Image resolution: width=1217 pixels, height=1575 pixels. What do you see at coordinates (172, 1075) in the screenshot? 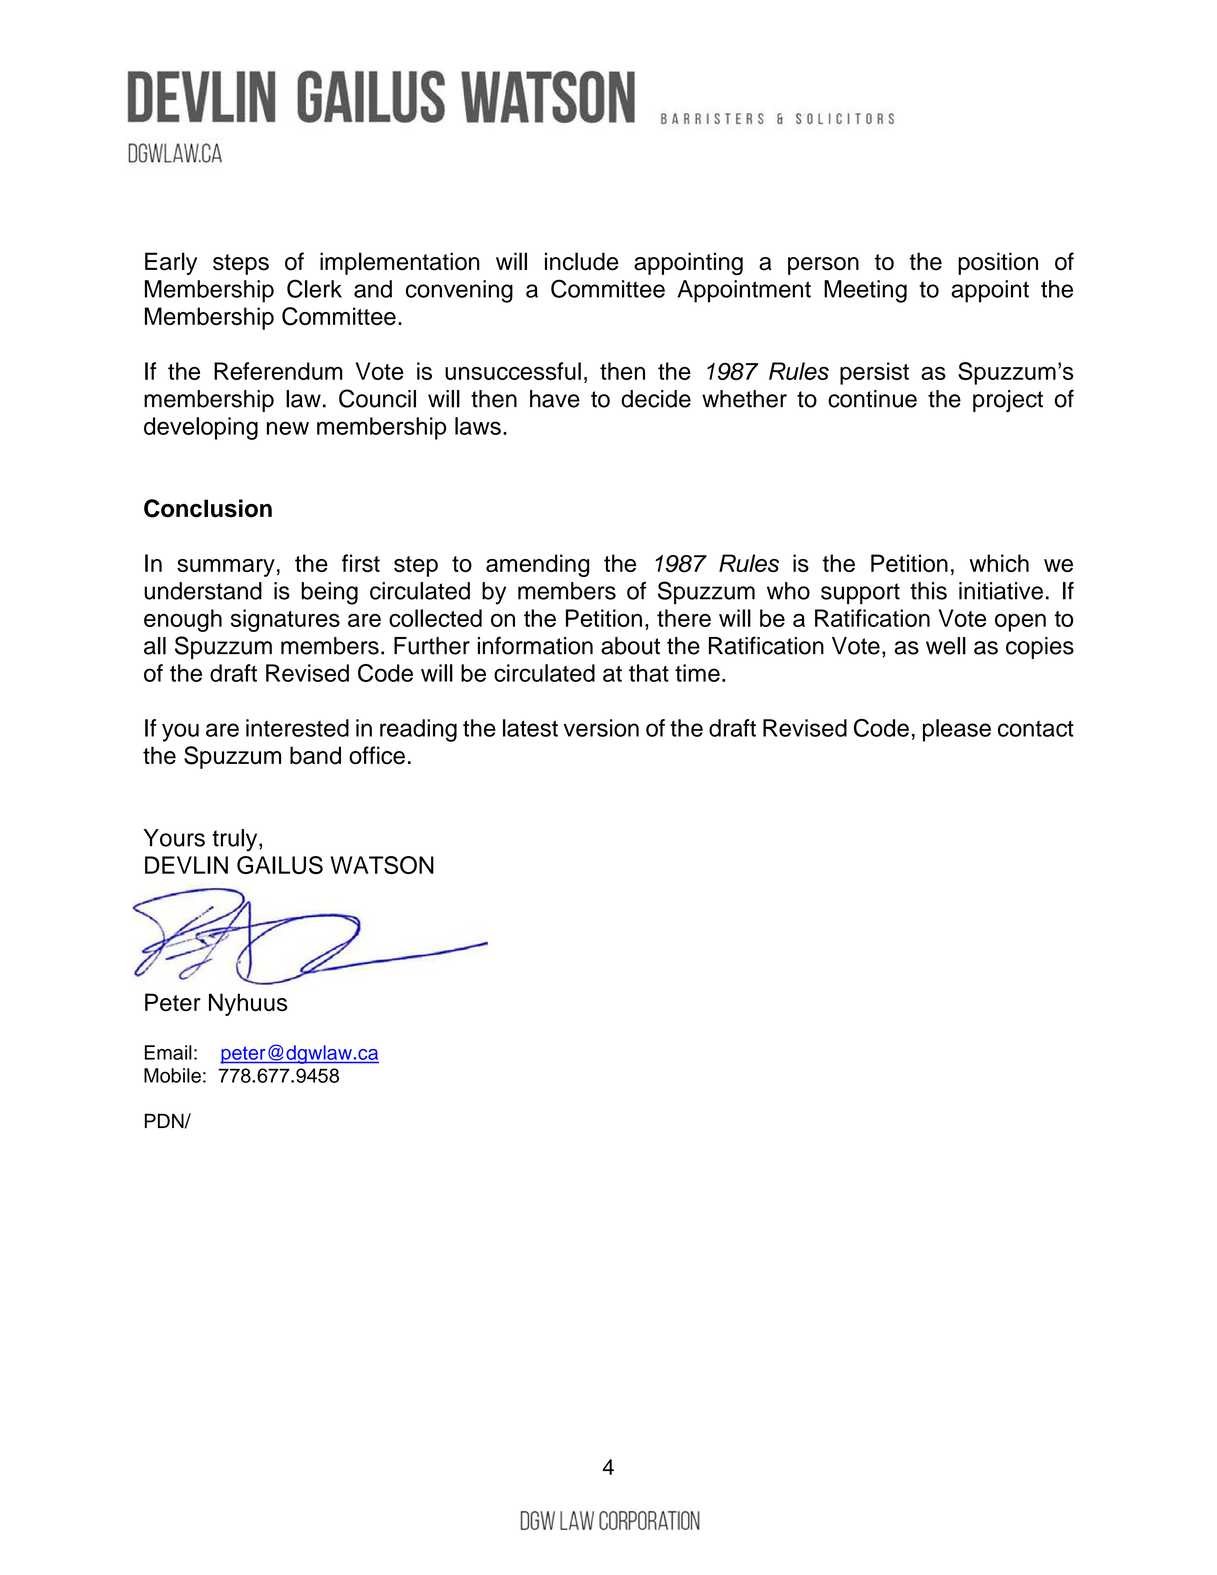
I see `Mobile` at bounding box center [172, 1075].
